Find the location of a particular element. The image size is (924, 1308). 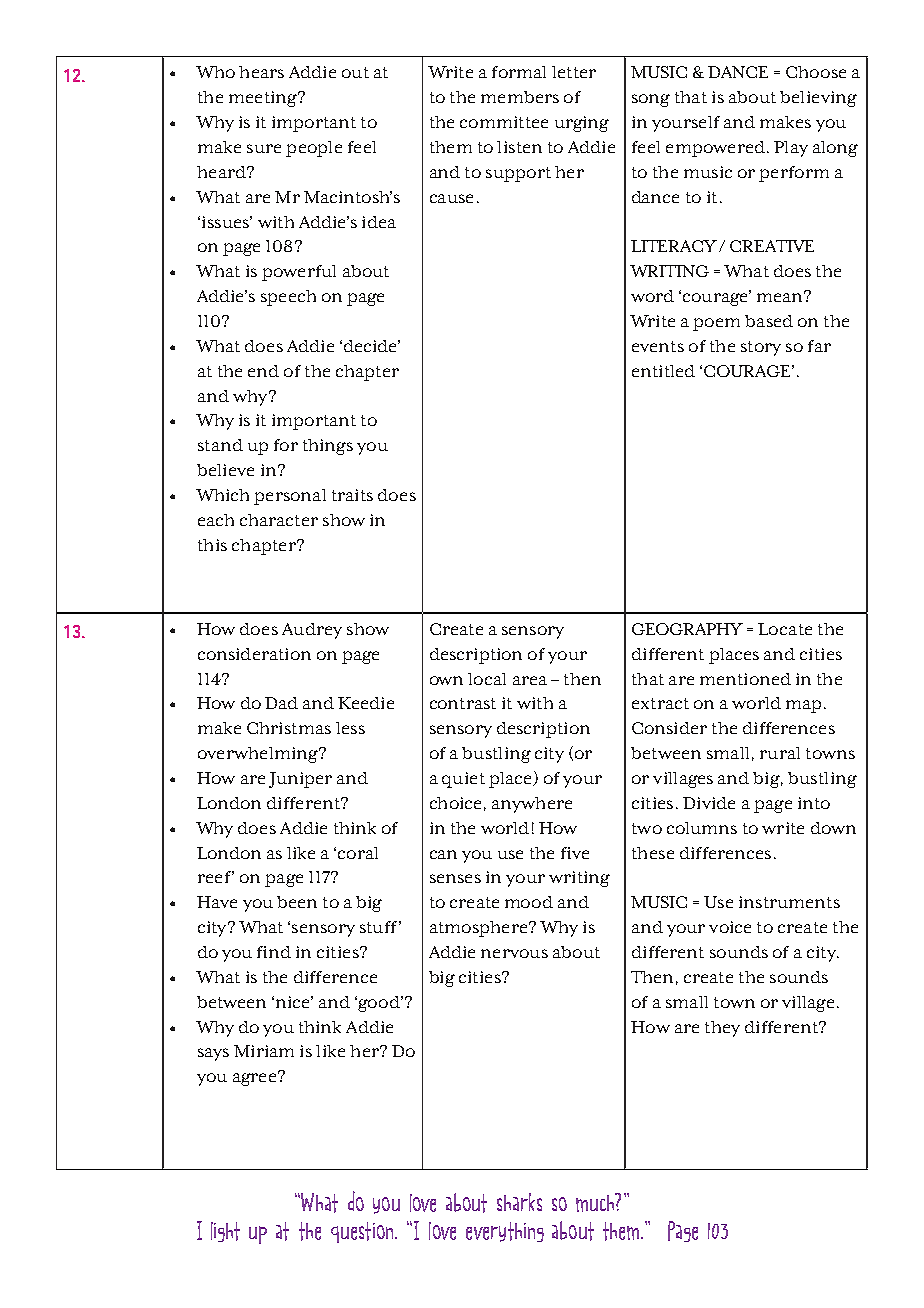

mood is located at coordinates (529, 902).
